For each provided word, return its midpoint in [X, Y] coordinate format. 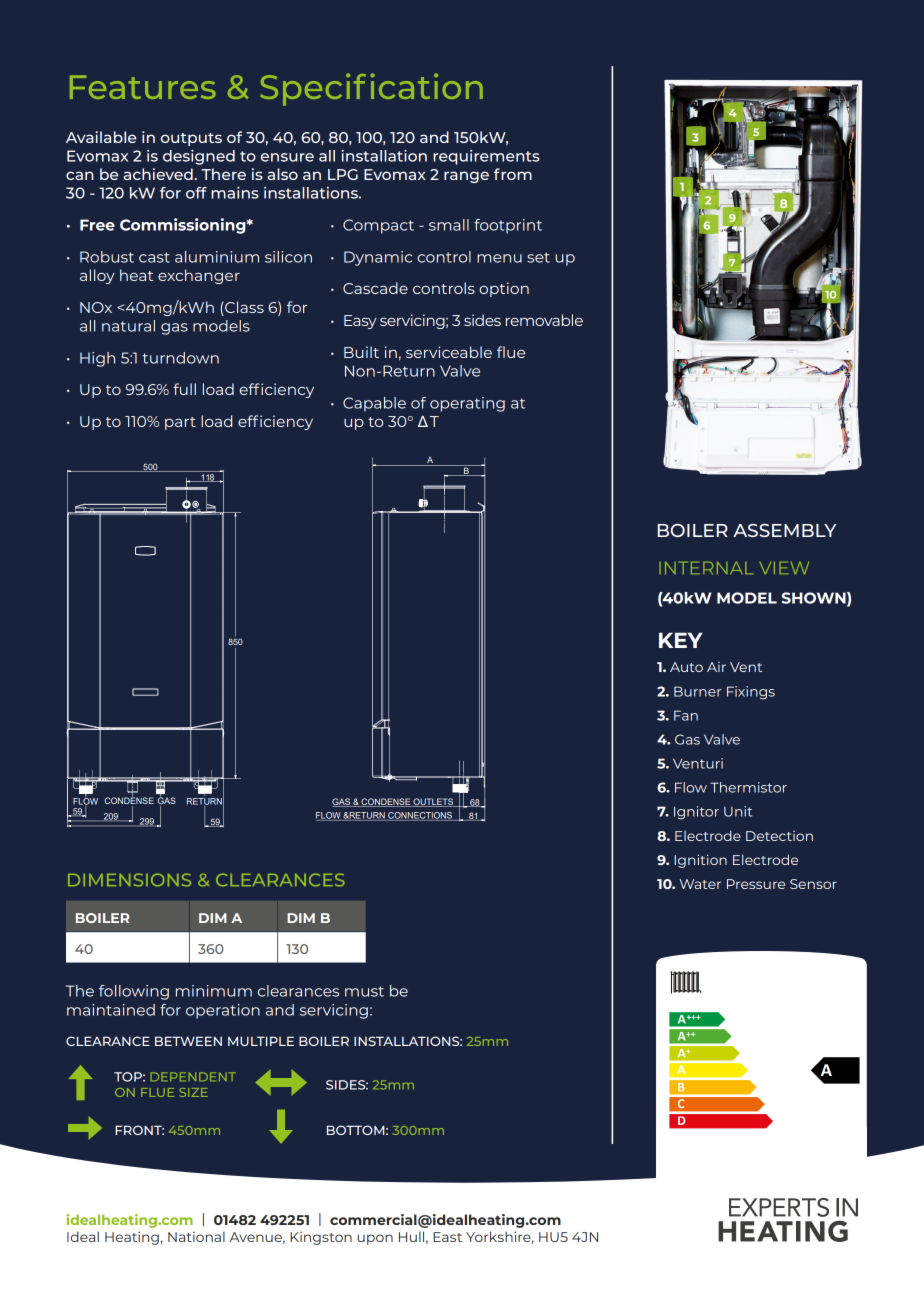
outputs [191, 139]
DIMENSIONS [129, 880]
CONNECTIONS [420, 816]
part [180, 423]
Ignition [700, 861]
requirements [486, 157]
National [196, 1236]
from [513, 174]
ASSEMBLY [784, 530]
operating [467, 404]
